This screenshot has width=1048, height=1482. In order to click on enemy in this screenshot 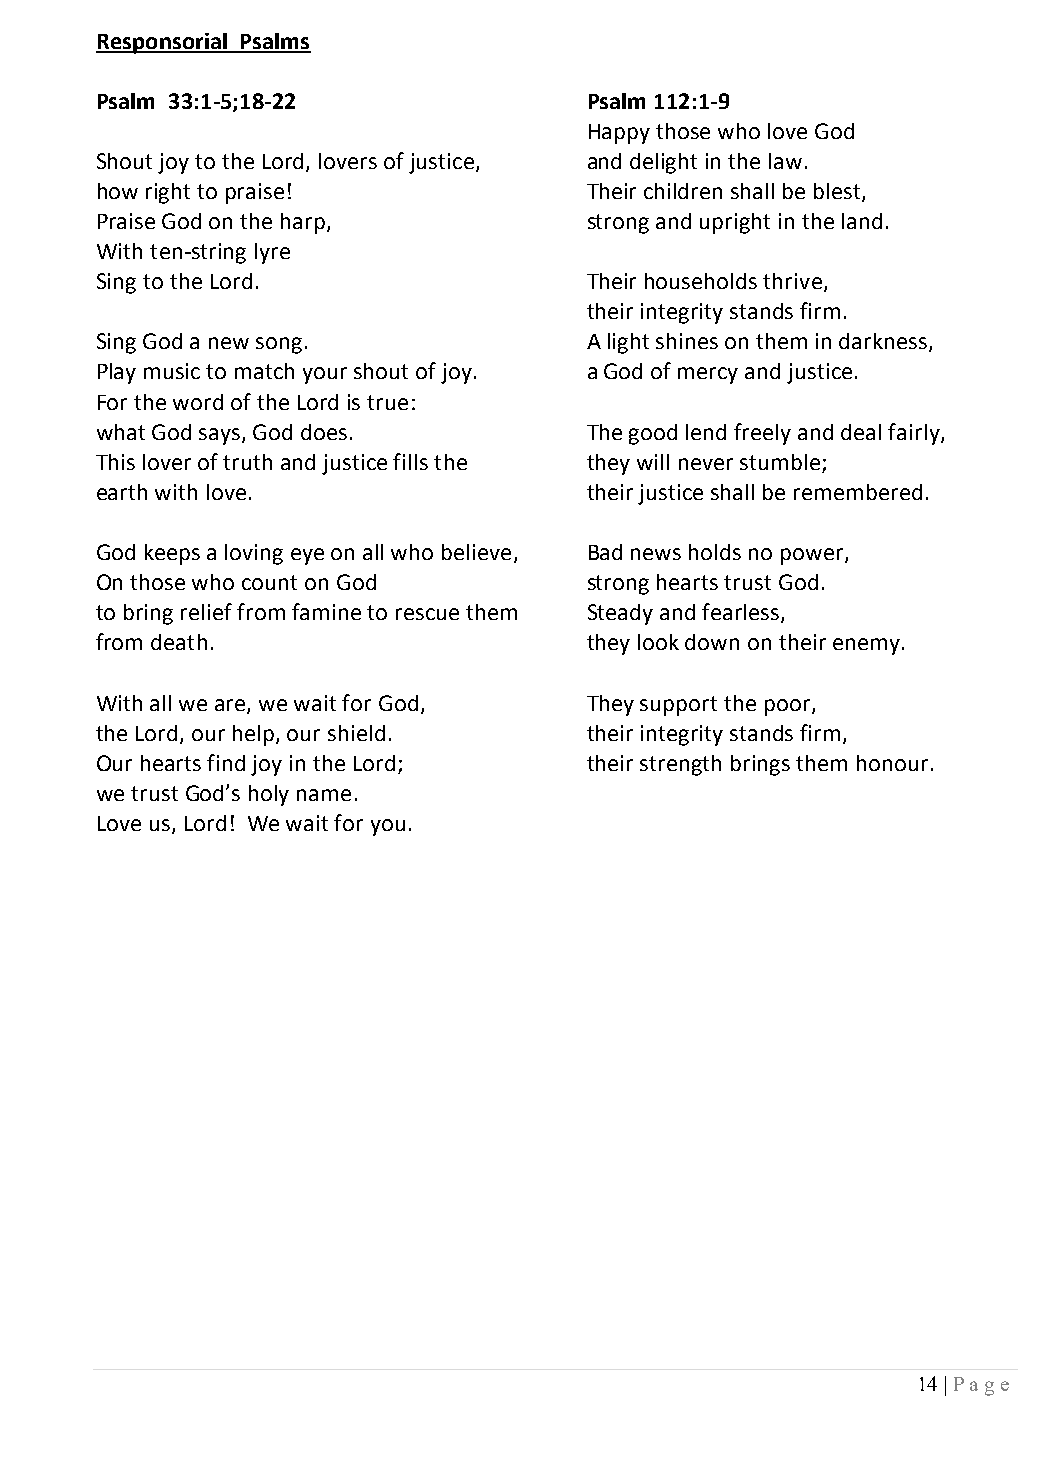, I will do `click(866, 646)`.
